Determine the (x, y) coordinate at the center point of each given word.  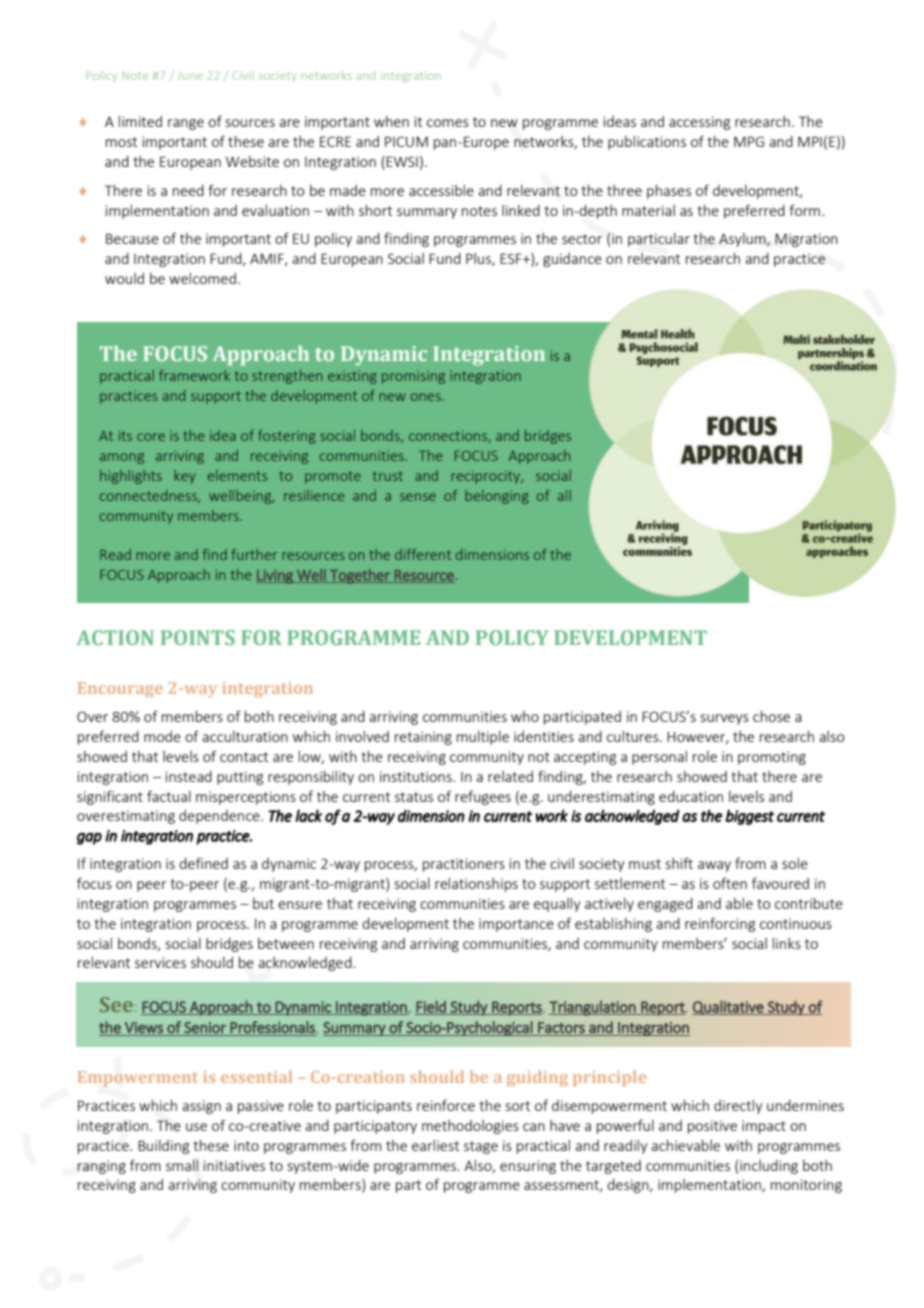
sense (418, 497)
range (186, 124)
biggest (750, 817)
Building (163, 1147)
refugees (483, 797)
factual (169, 796)
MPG (749, 141)
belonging (497, 497)
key (185, 477)
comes (448, 123)
